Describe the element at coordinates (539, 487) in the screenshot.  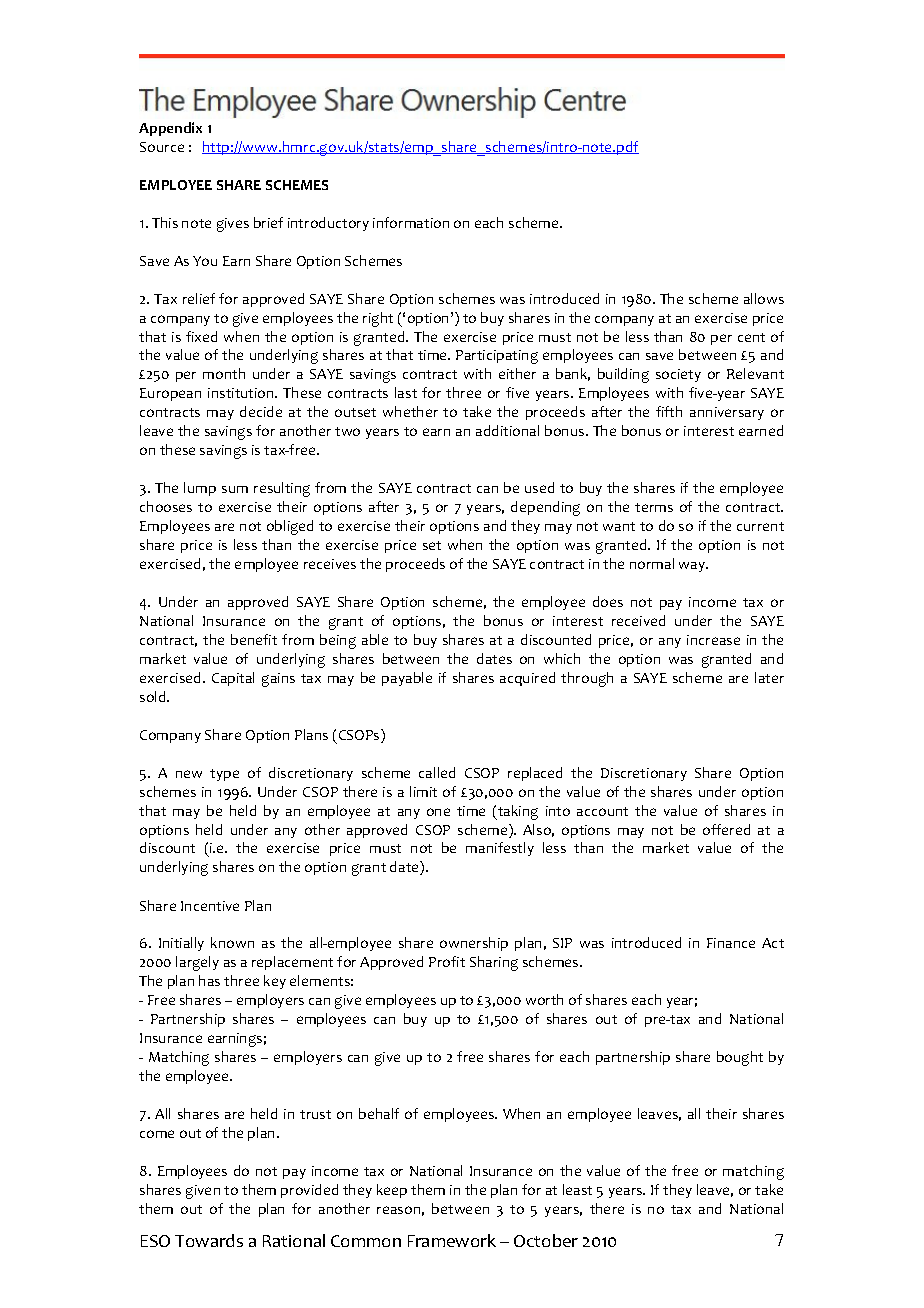
I see `used` at that location.
